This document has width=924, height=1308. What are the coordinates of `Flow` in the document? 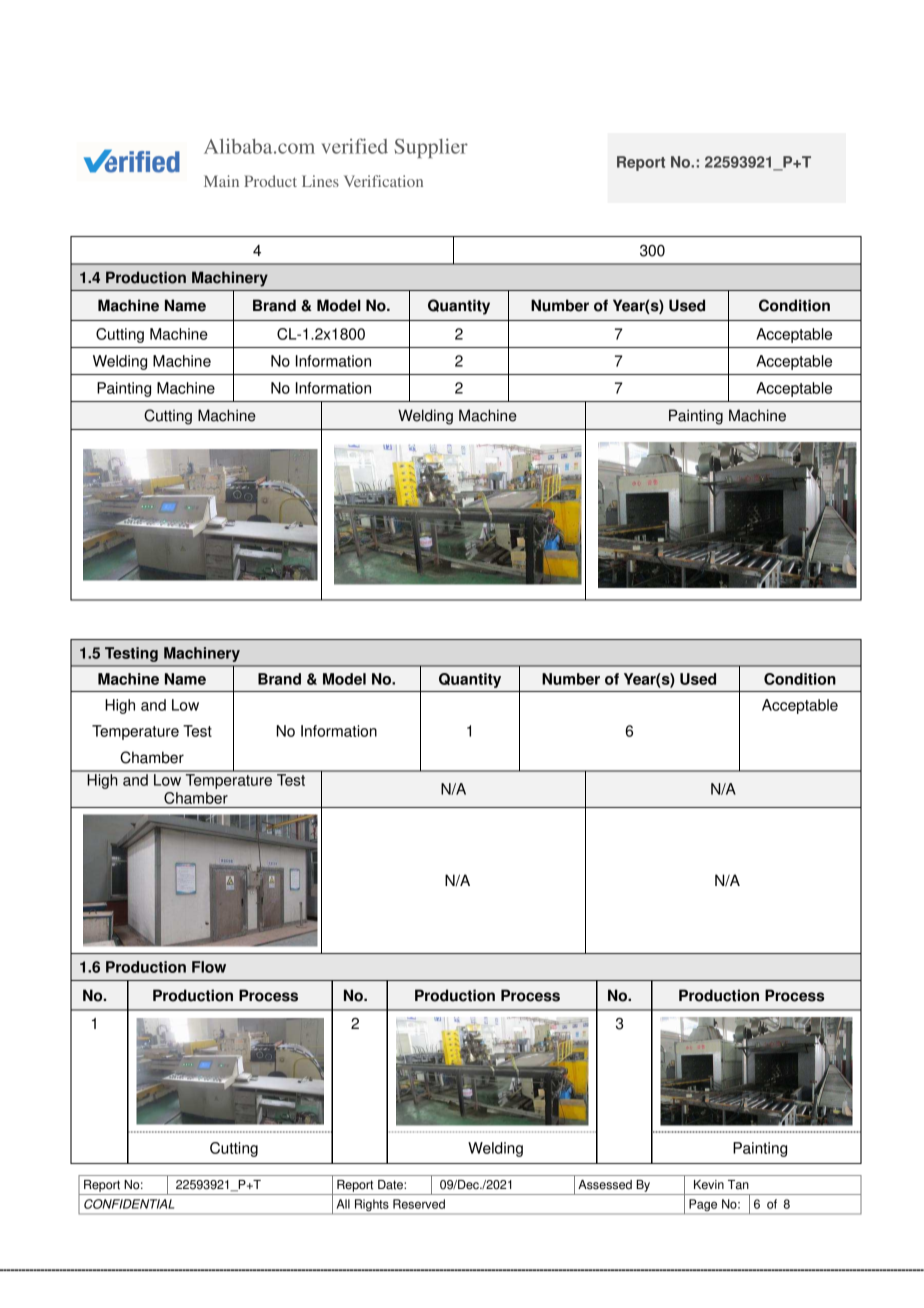 It's located at (209, 967).
